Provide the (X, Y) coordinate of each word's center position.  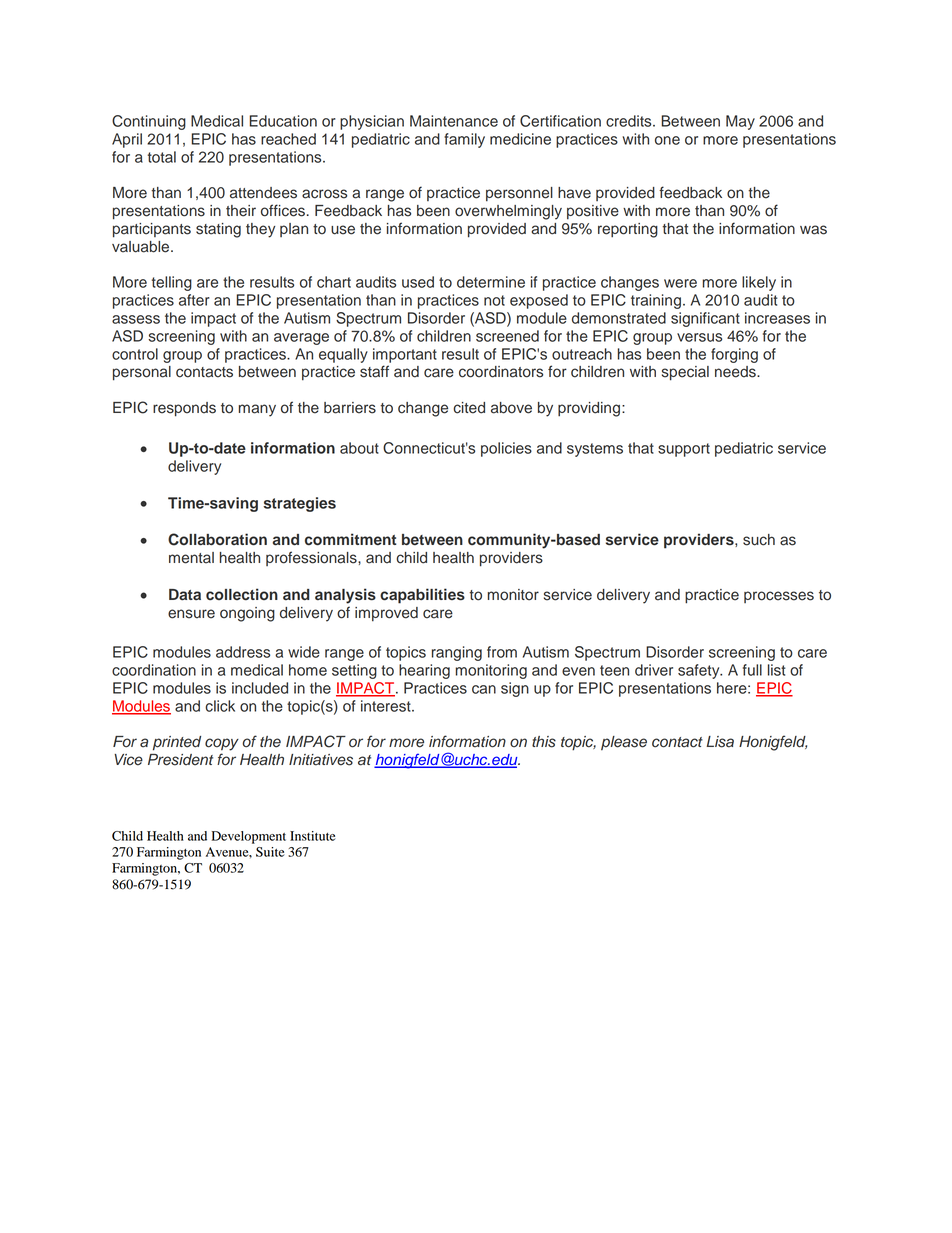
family (464, 140)
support (684, 450)
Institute (313, 836)
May (740, 122)
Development (249, 837)
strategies (299, 504)
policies (506, 449)
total (162, 157)
